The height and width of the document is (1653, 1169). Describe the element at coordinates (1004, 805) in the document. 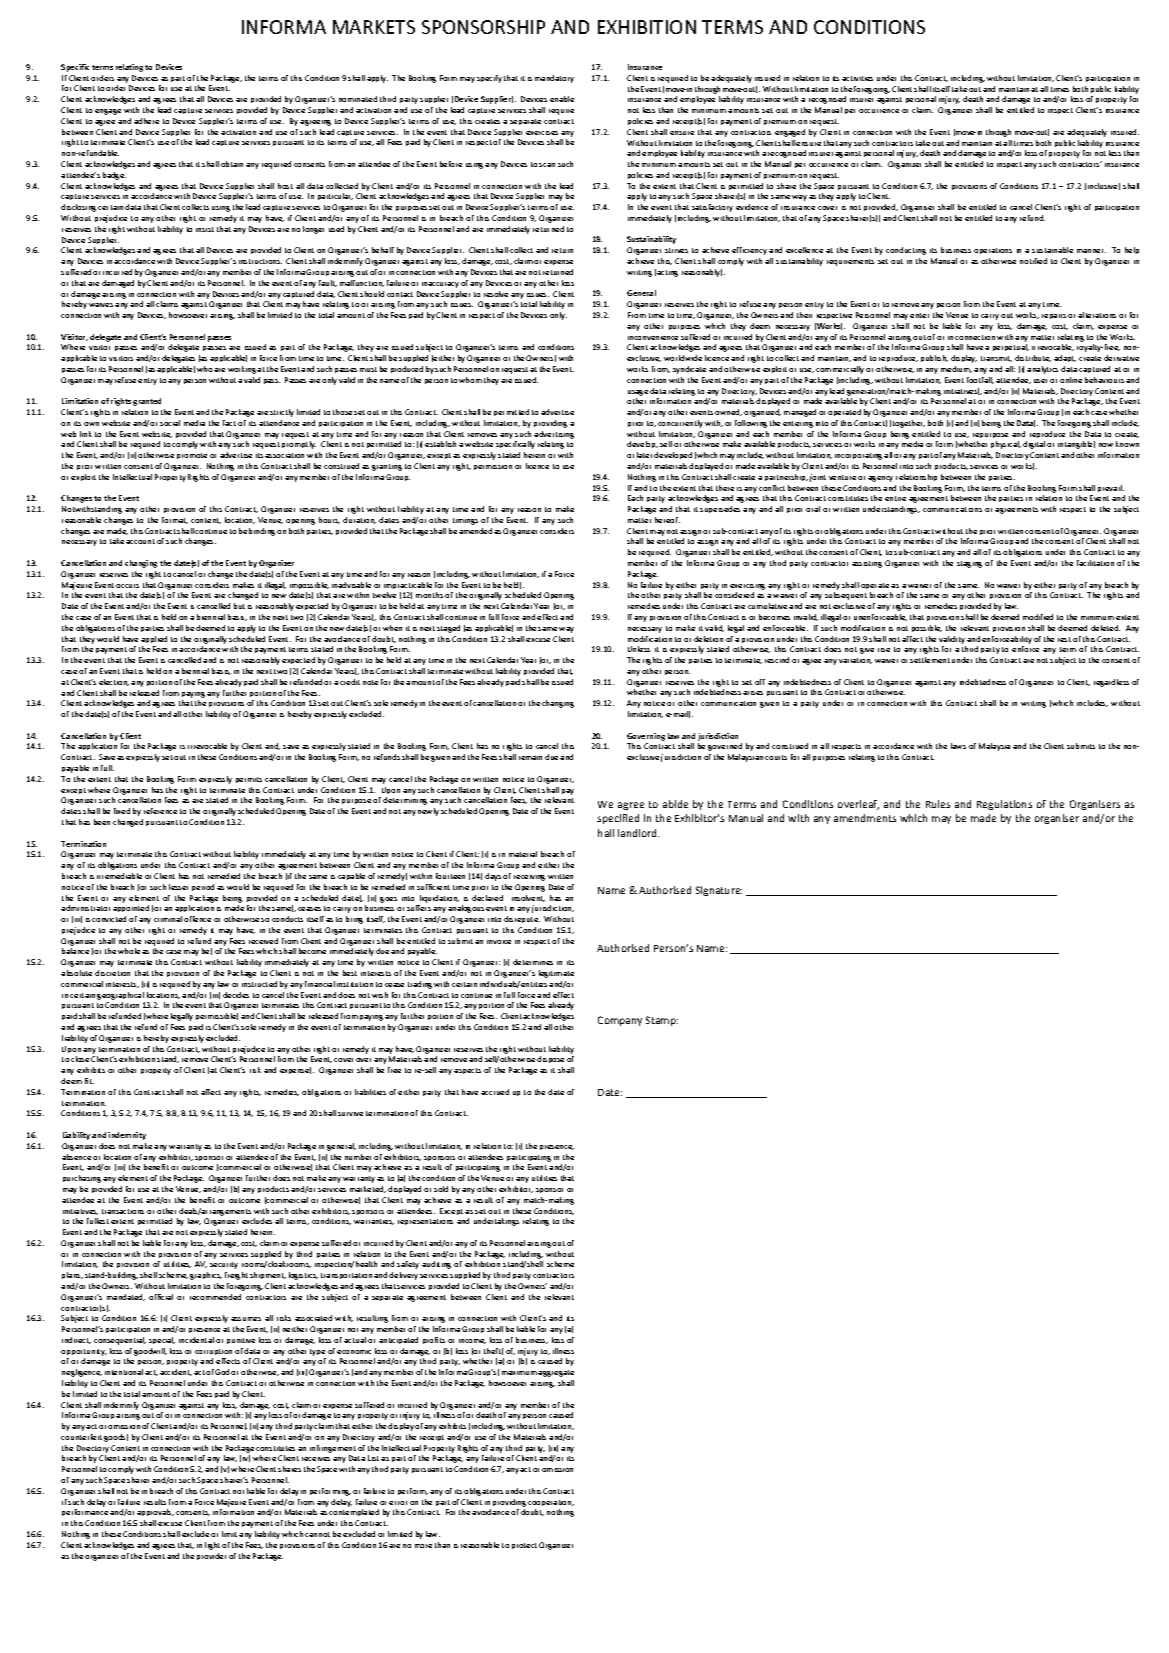

I see `Regulations` at that location.
